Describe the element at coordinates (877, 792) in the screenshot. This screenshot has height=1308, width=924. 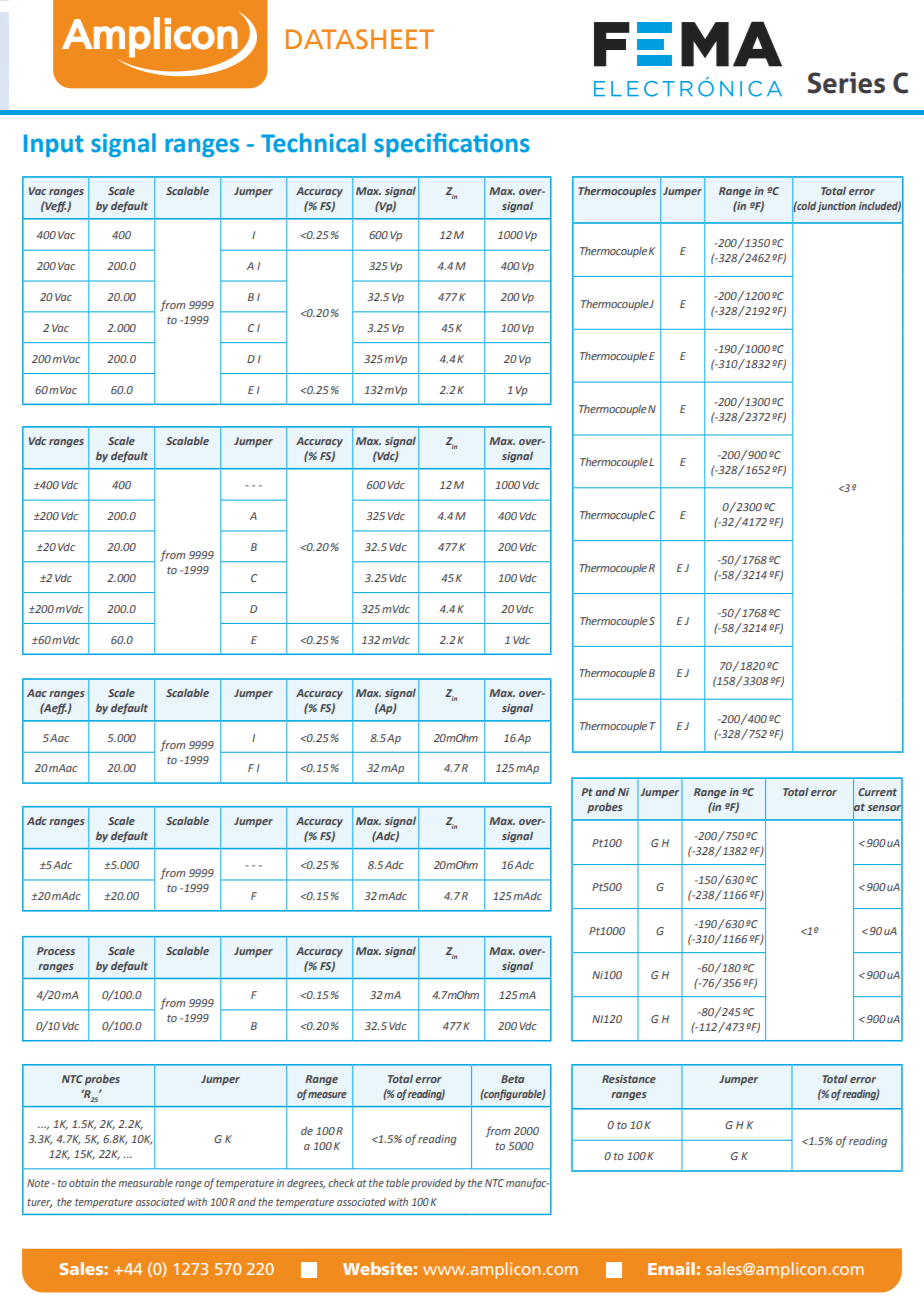
I see `Current` at that location.
